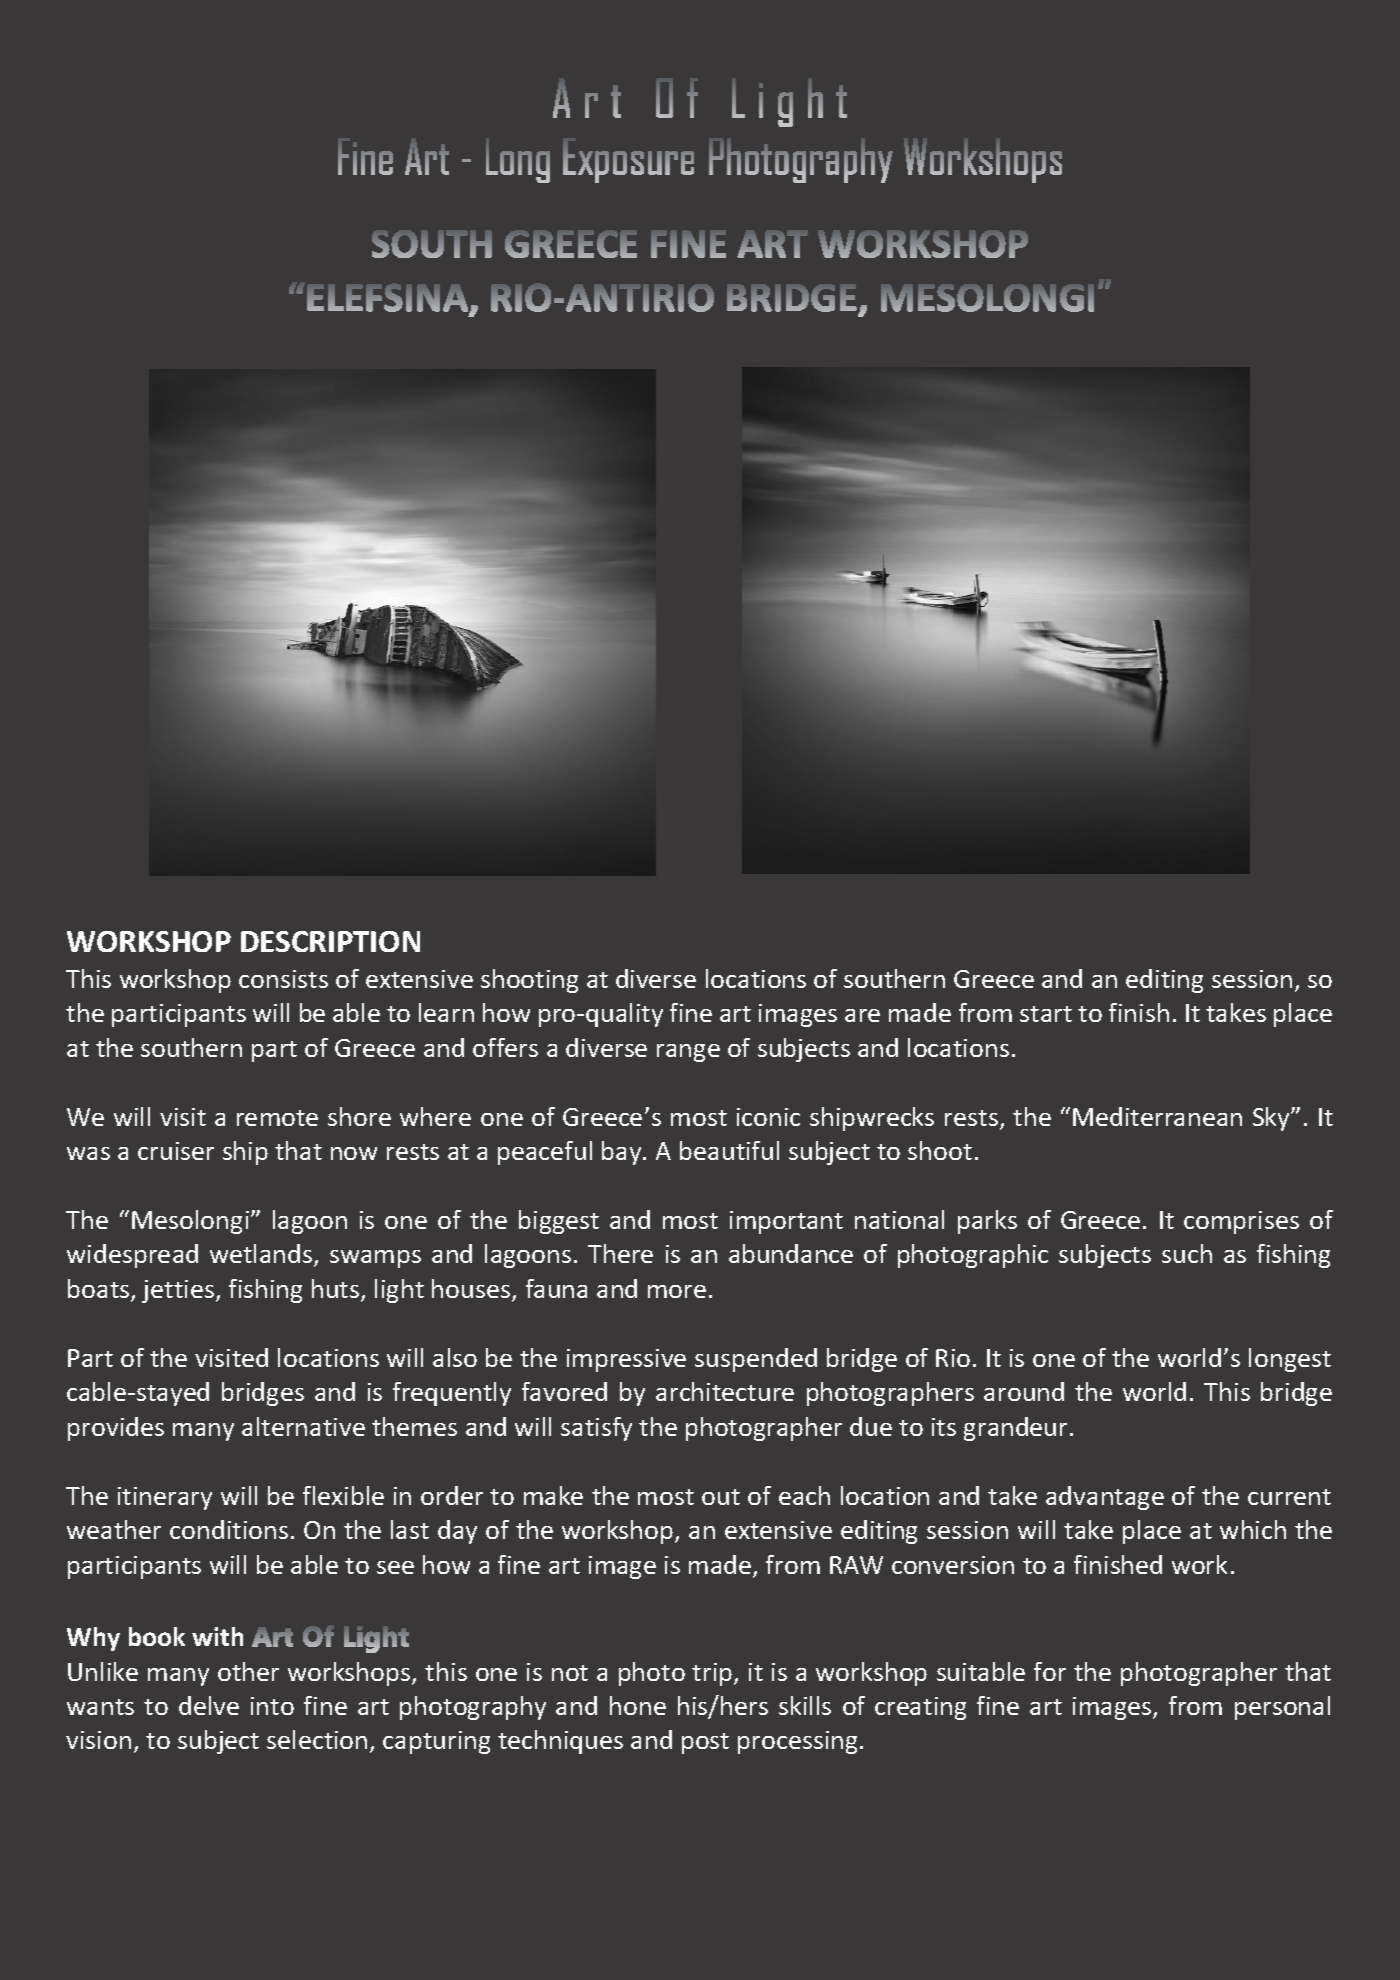 This document has height=1980, width=1400. Describe the element at coordinates (804, 1495) in the document. I see `each` at that location.
